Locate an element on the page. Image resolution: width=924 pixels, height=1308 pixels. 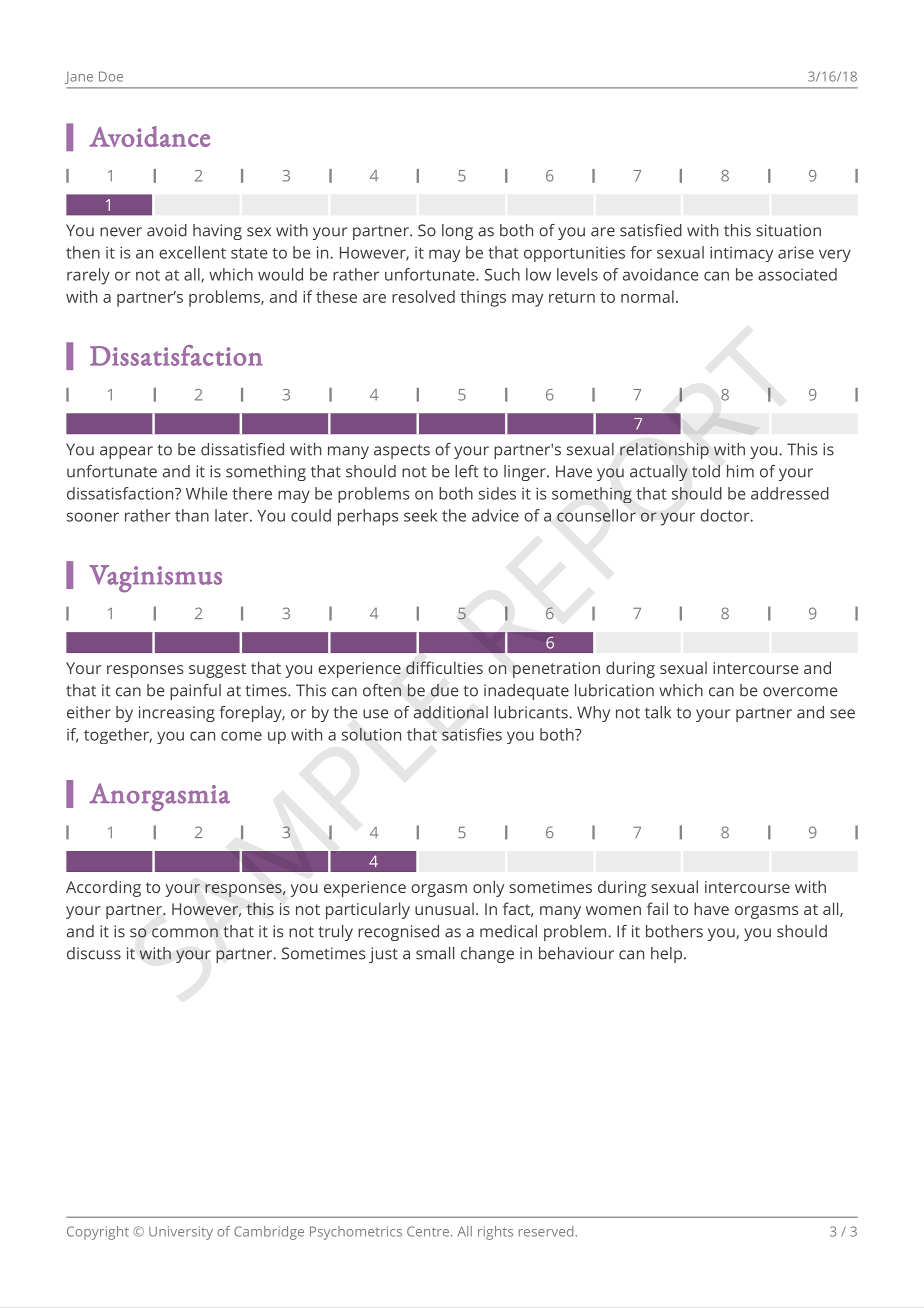
talk is located at coordinates (658, 712).
